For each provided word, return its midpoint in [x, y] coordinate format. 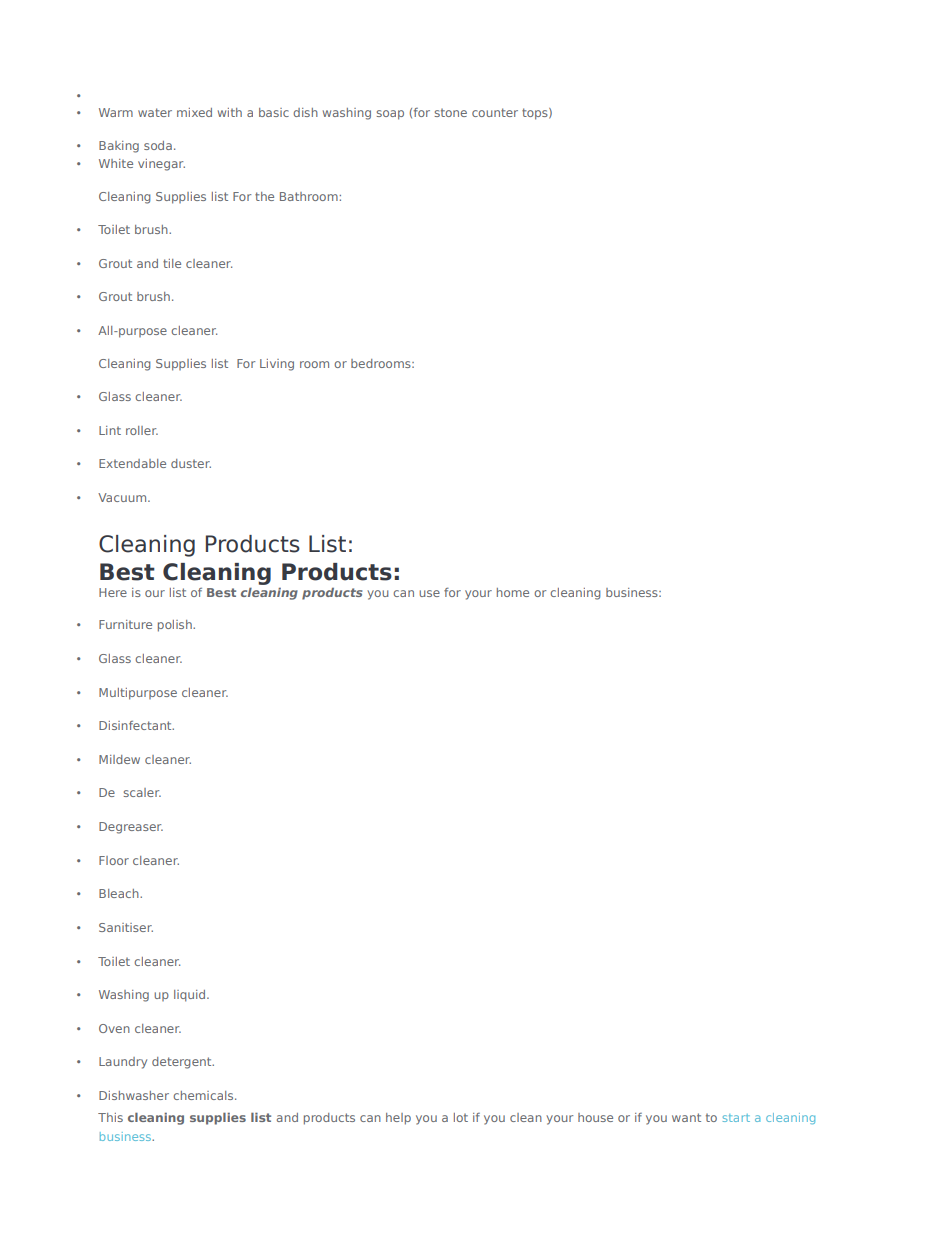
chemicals [204, 1095]
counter [495, 112]
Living [277, 365]
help [398, 1119]
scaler [142, 792]
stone [450, 112]
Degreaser [131, 828]
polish [176, 626]
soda [158, 145]
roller [142, 430]
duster [191, 463]
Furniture [125, 624]
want [686, 1117]
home [513, 592]
